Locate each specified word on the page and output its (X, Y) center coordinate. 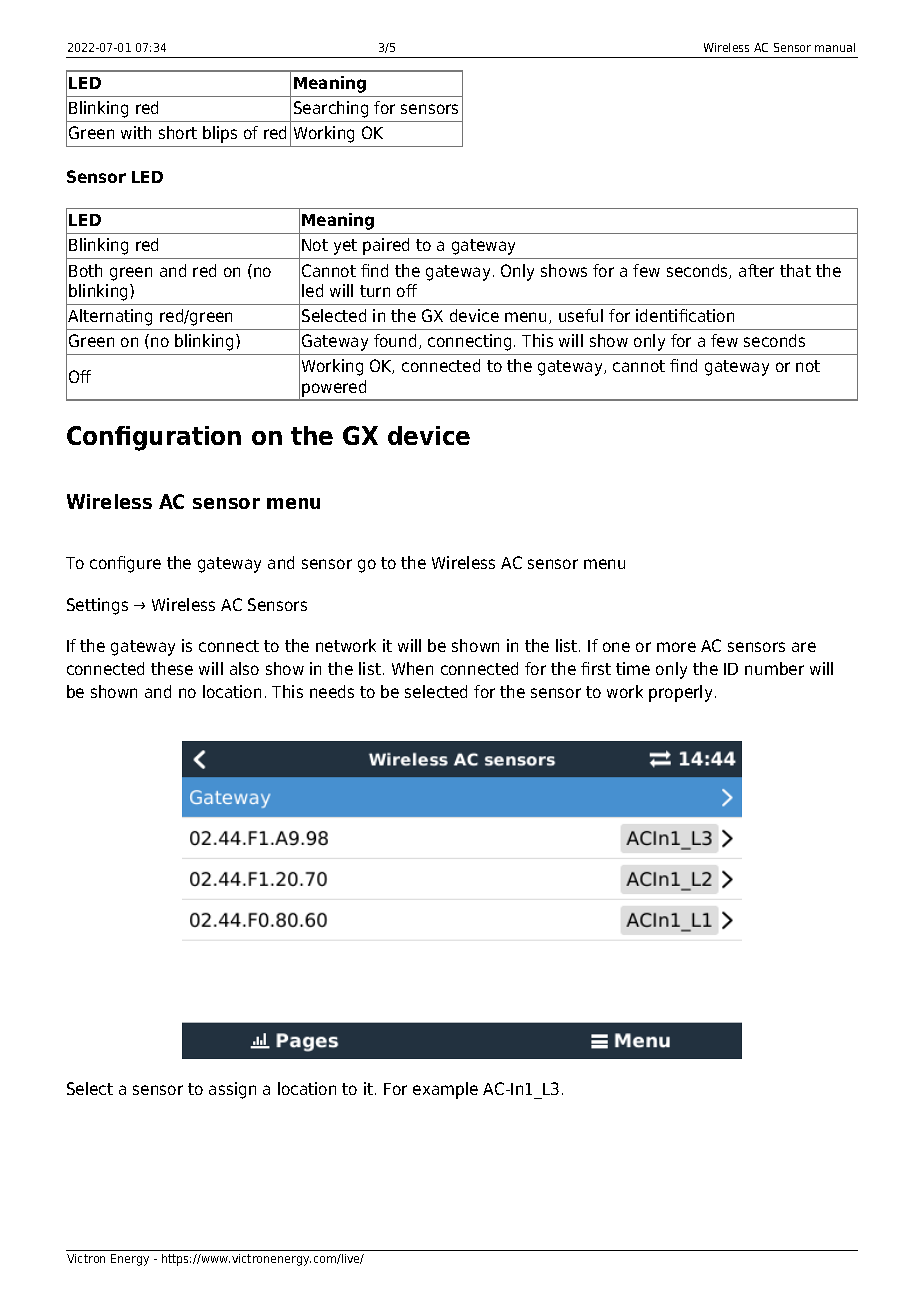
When (412, 668)
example (445, 1090)
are (804, 647)
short (178, 132)
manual (835, 47)
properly (680, 693)
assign (232, 1090)
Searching (331, 109)
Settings (97, 606)
